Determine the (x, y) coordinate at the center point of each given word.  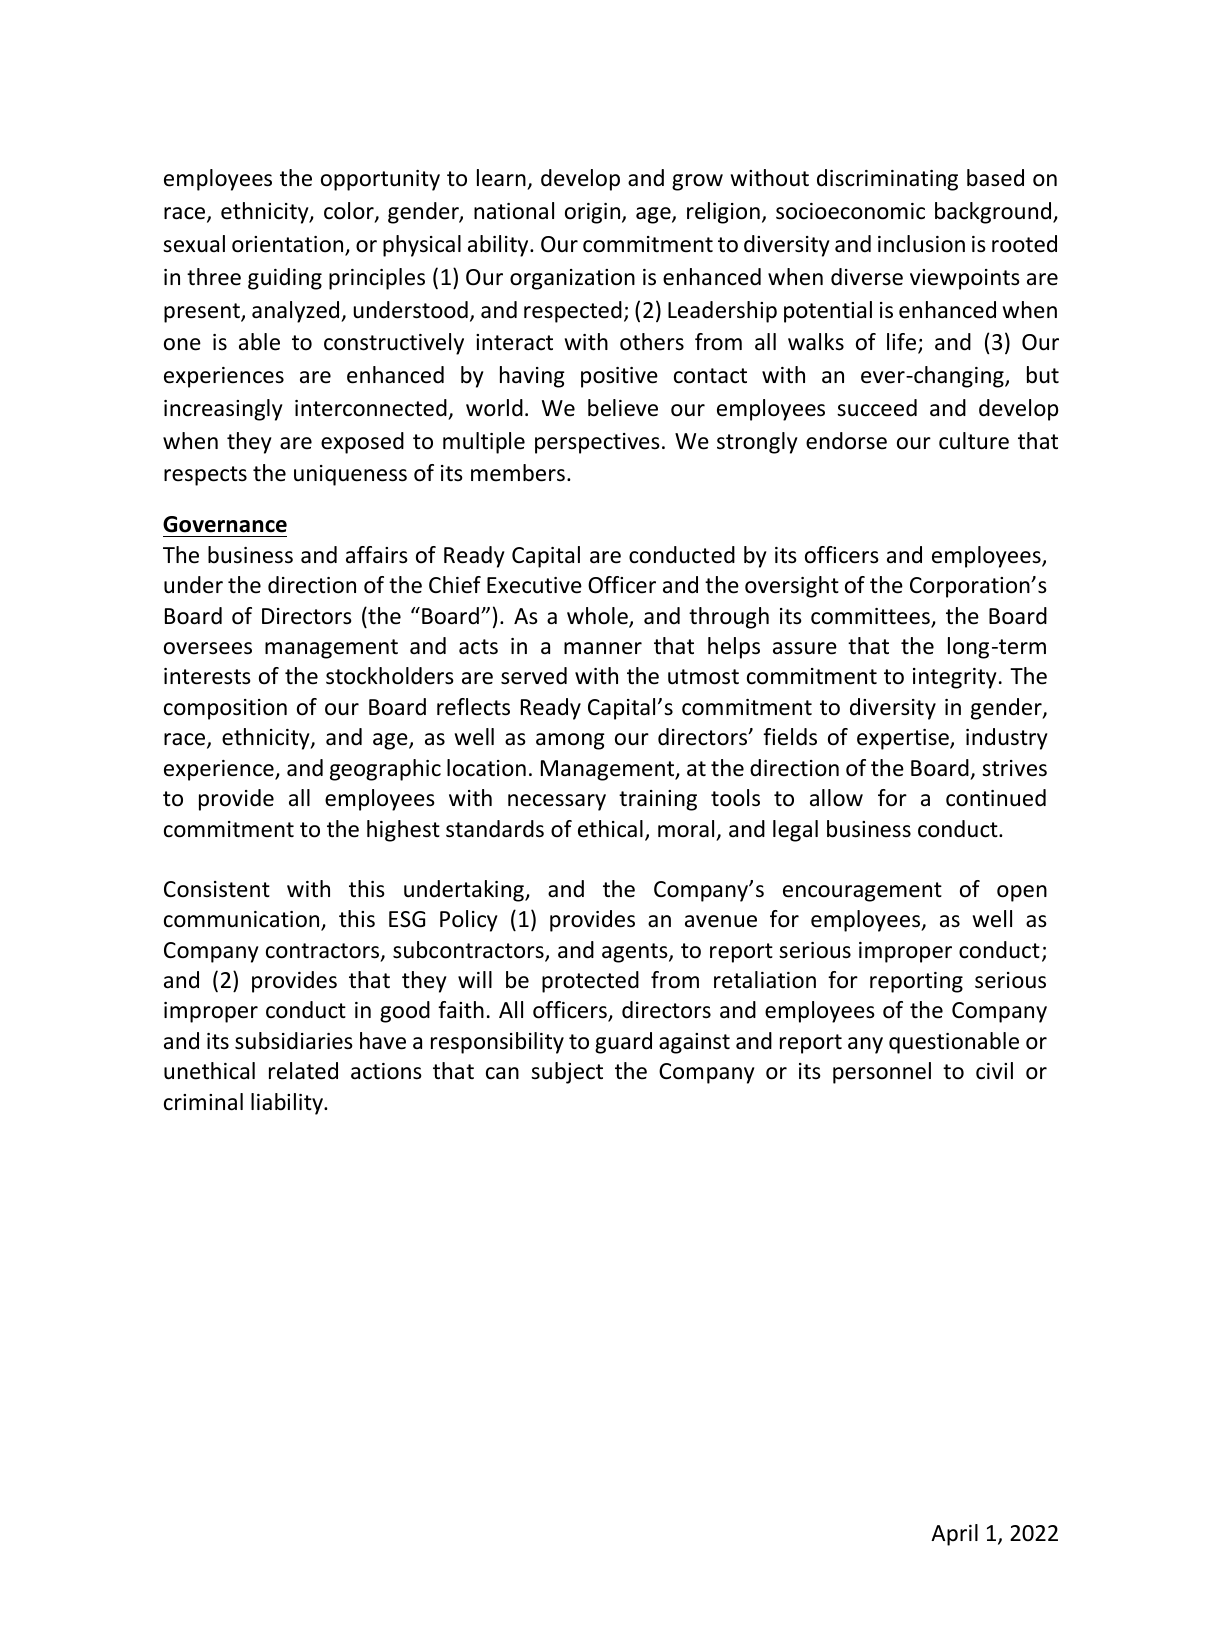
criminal (203, 1102)
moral (686, 829)
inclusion (921, 244)
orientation (289, 245)
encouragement (862, 892)
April (954, 1535)
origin (594, 213)
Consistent (217, 889)
